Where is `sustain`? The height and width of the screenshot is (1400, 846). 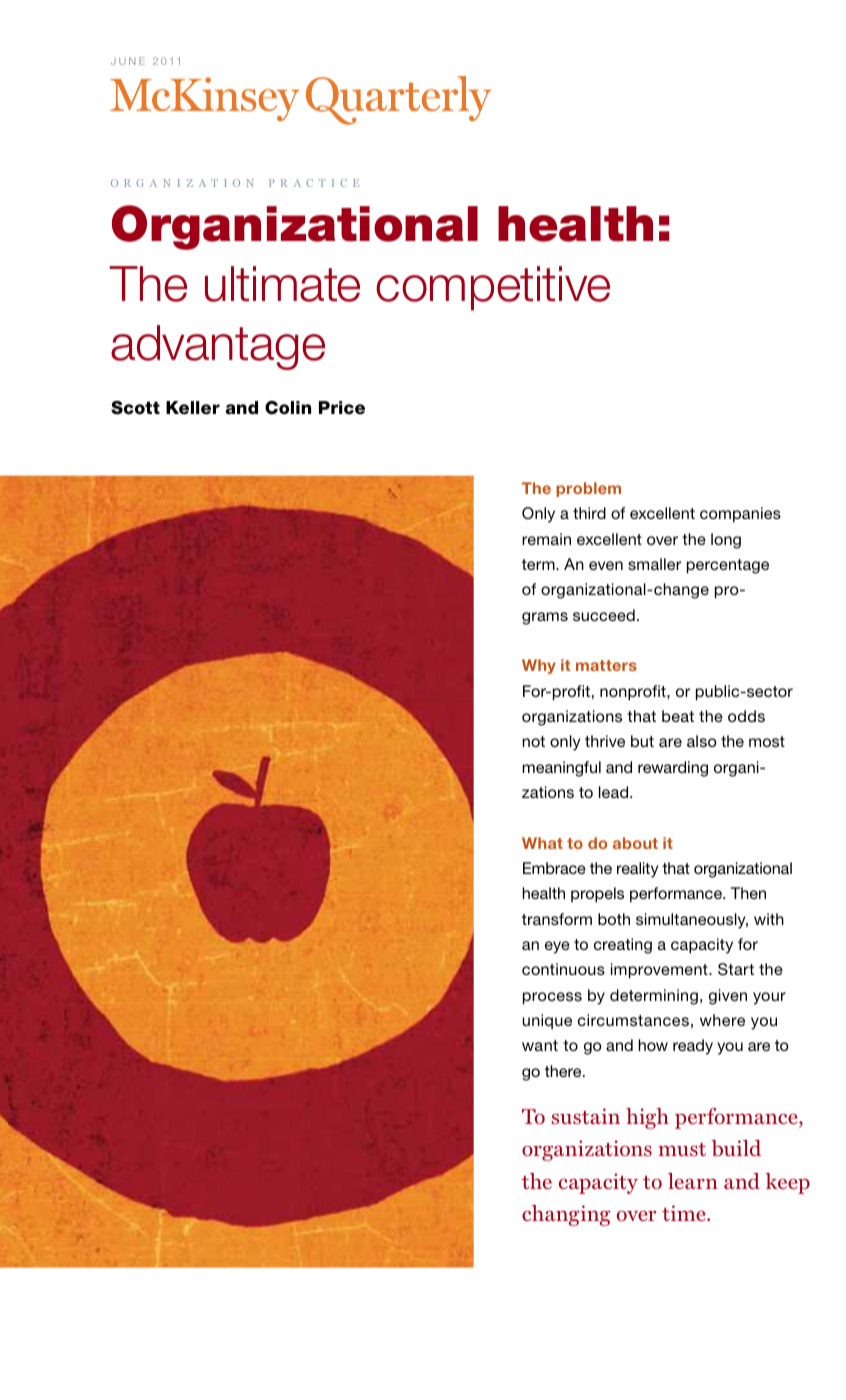
sustain is located at coordinates (586, 1116).
